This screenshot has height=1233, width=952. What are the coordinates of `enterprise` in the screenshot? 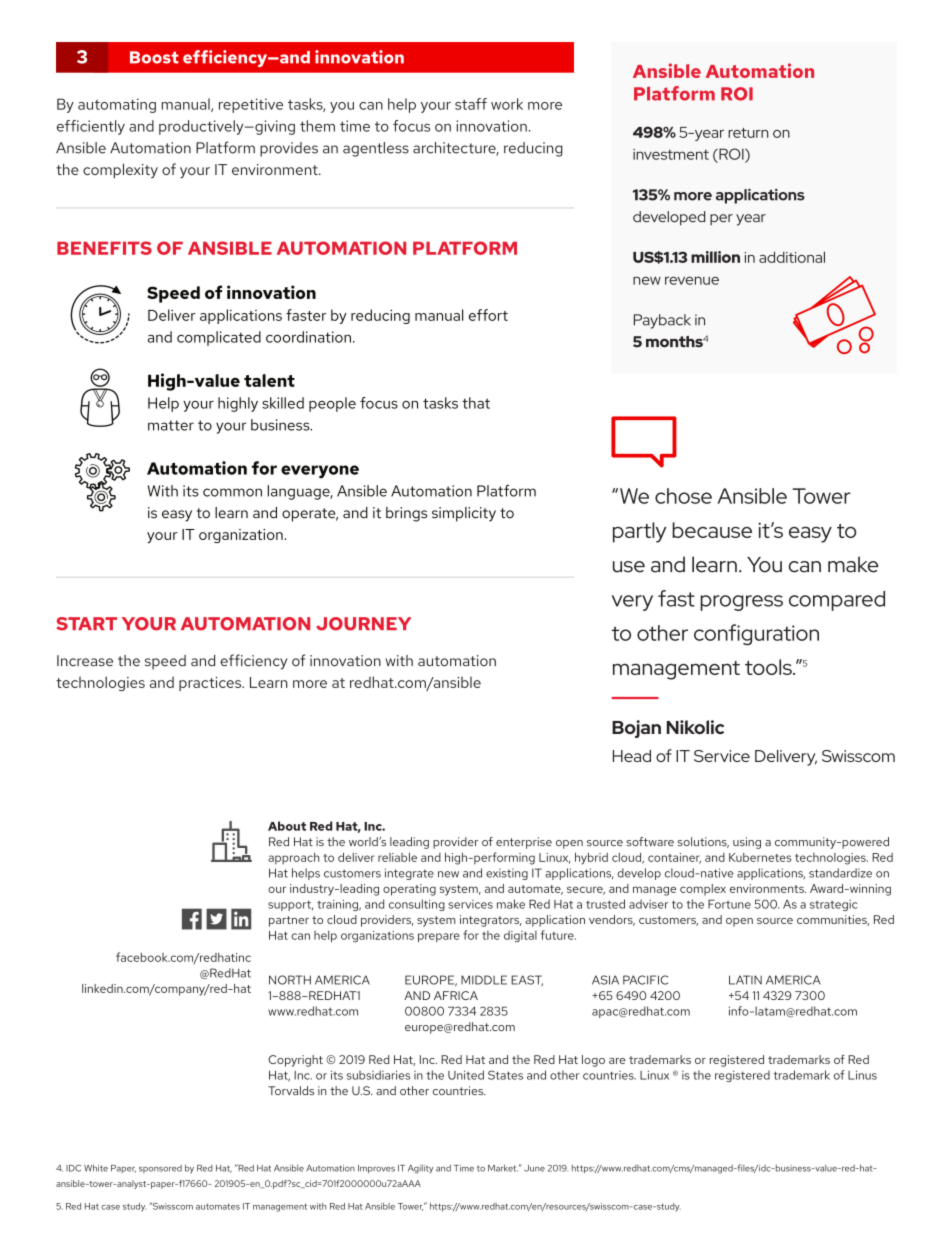 It's located at (524, 843).
